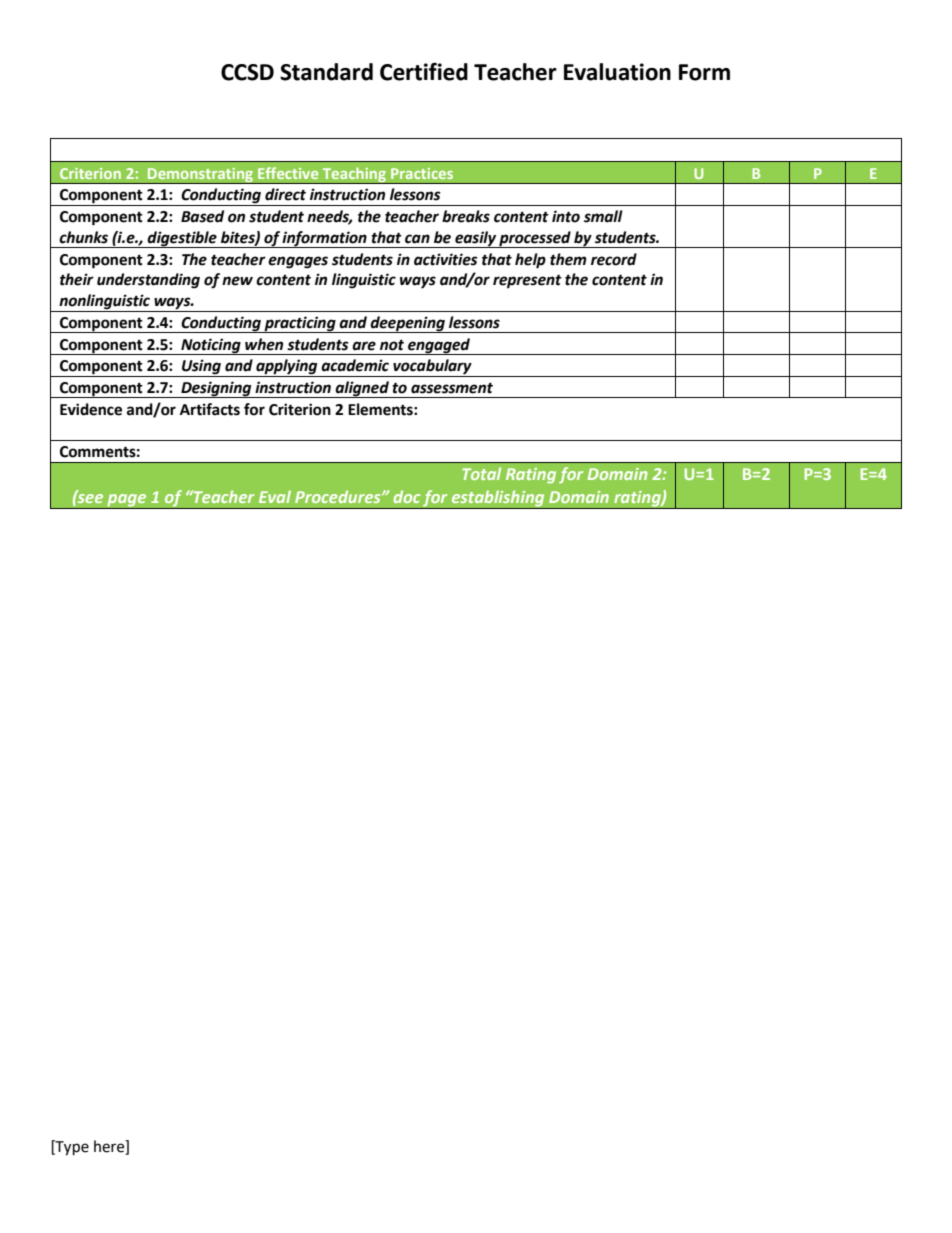 This screenshot has height=1233, width=952. I want to click on Practices, so click(422, 173).
